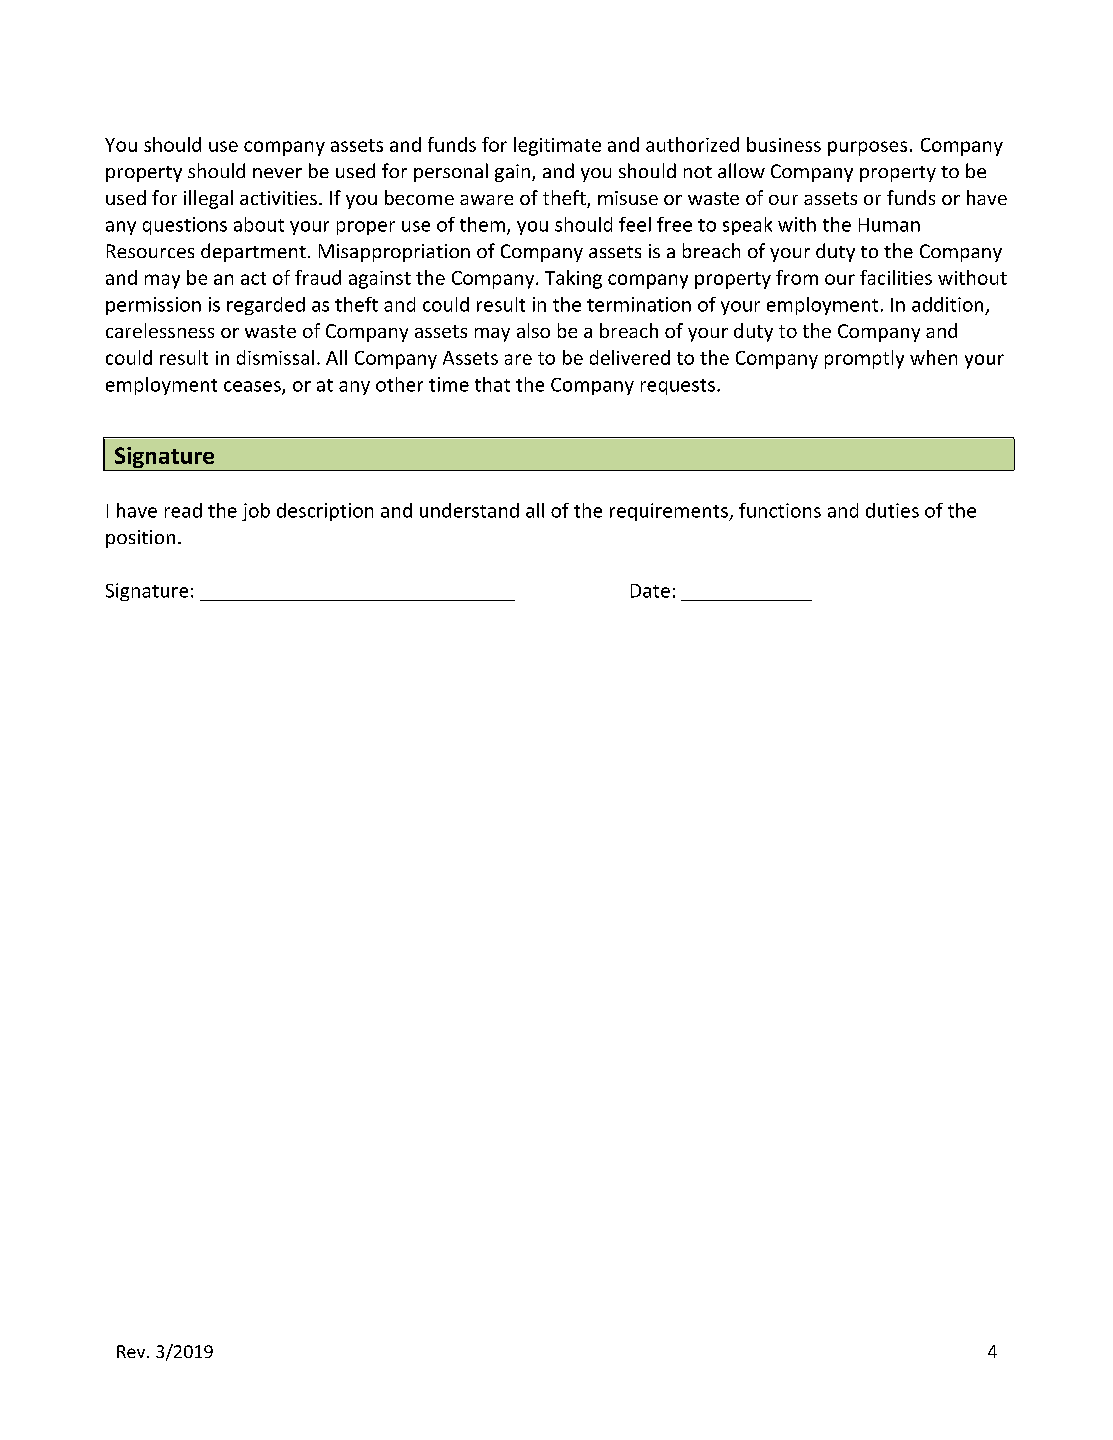 The image size is (1113, 1440). I want to click on legitimate, so click(557, 146).
